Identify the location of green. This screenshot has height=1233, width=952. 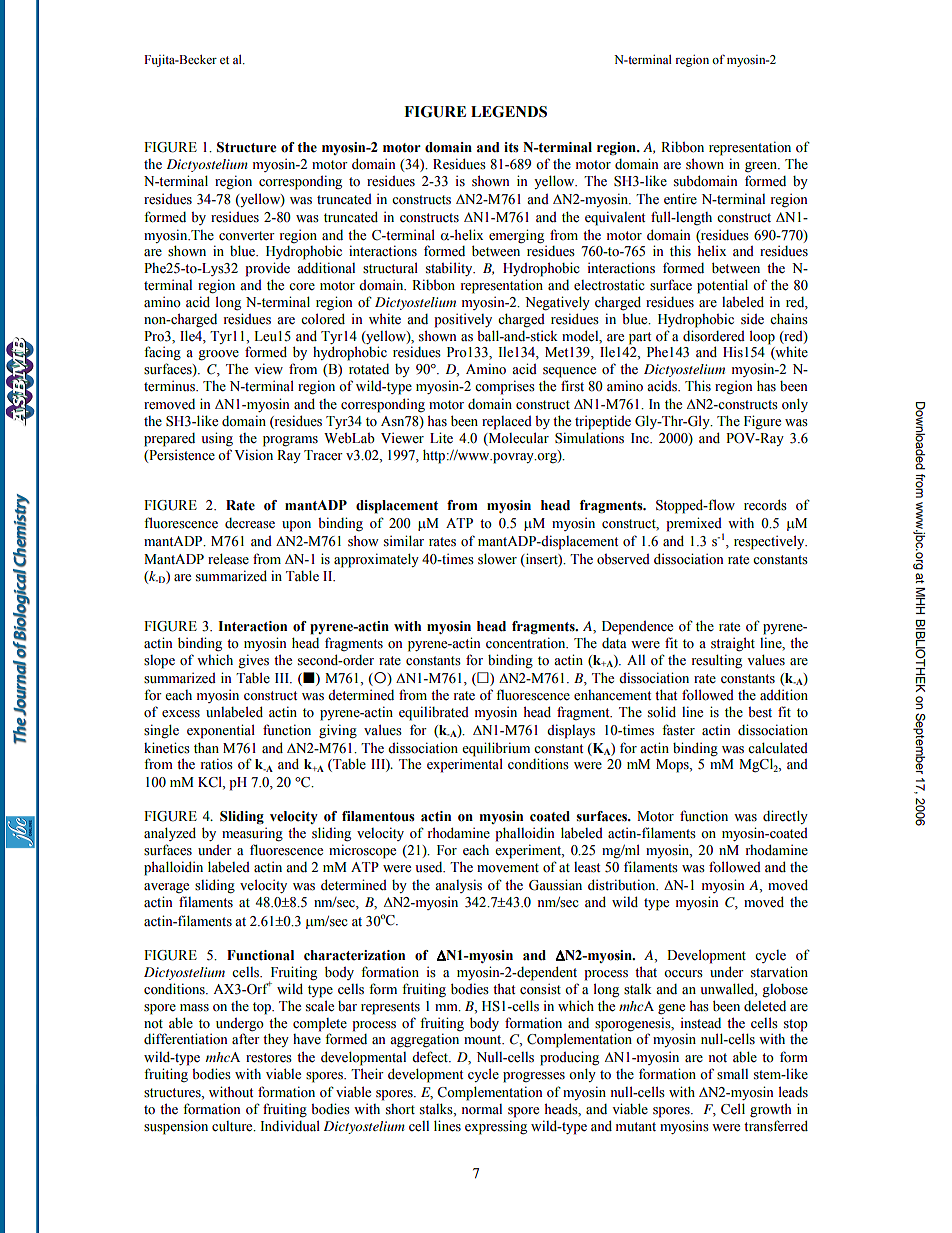
(762, 167).
